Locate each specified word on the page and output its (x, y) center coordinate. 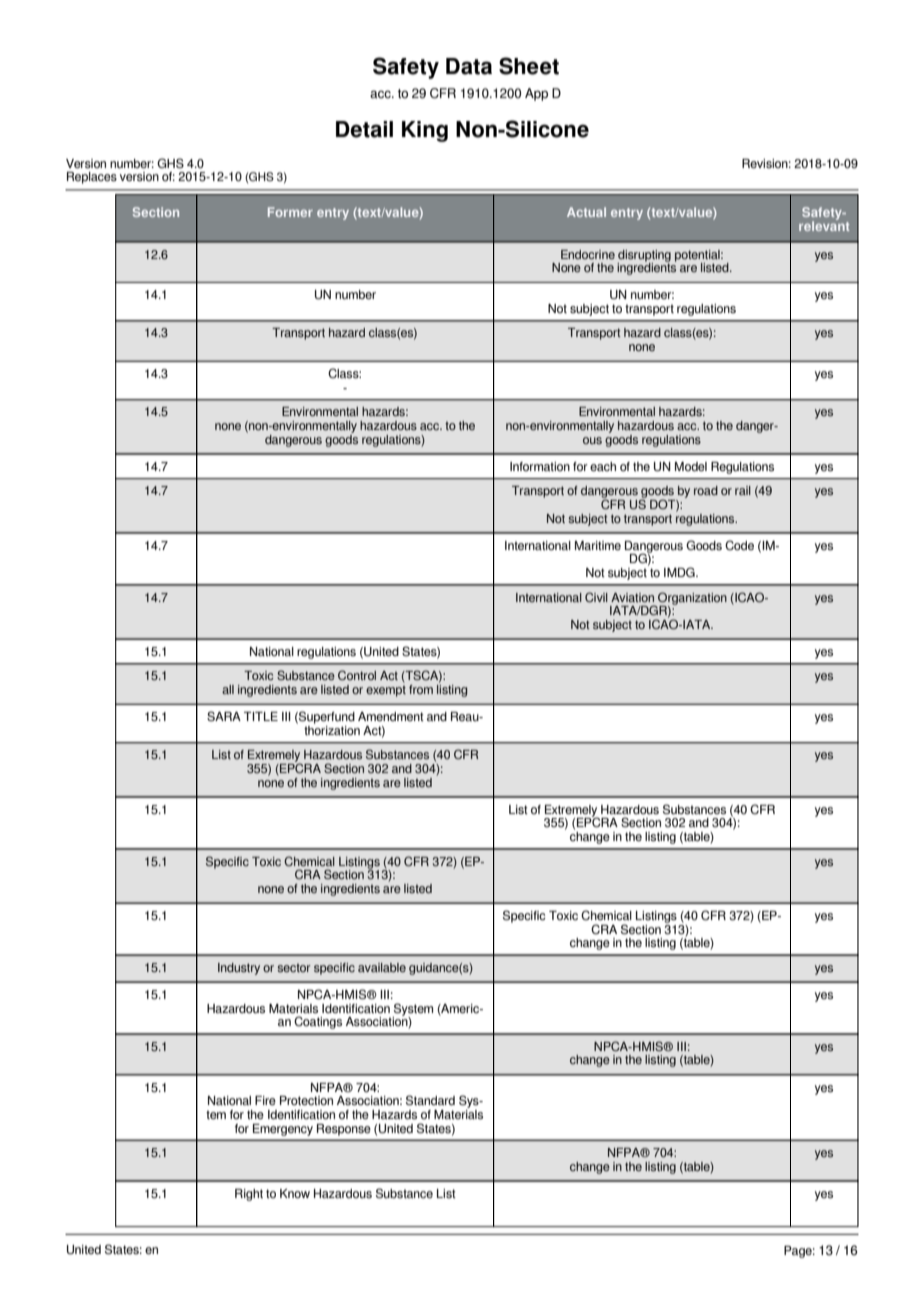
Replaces (92, 178)
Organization (691, 599)
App (536, 94)
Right (249, 1195)
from (421, 689)
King (425, 131)
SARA (224, 716)
